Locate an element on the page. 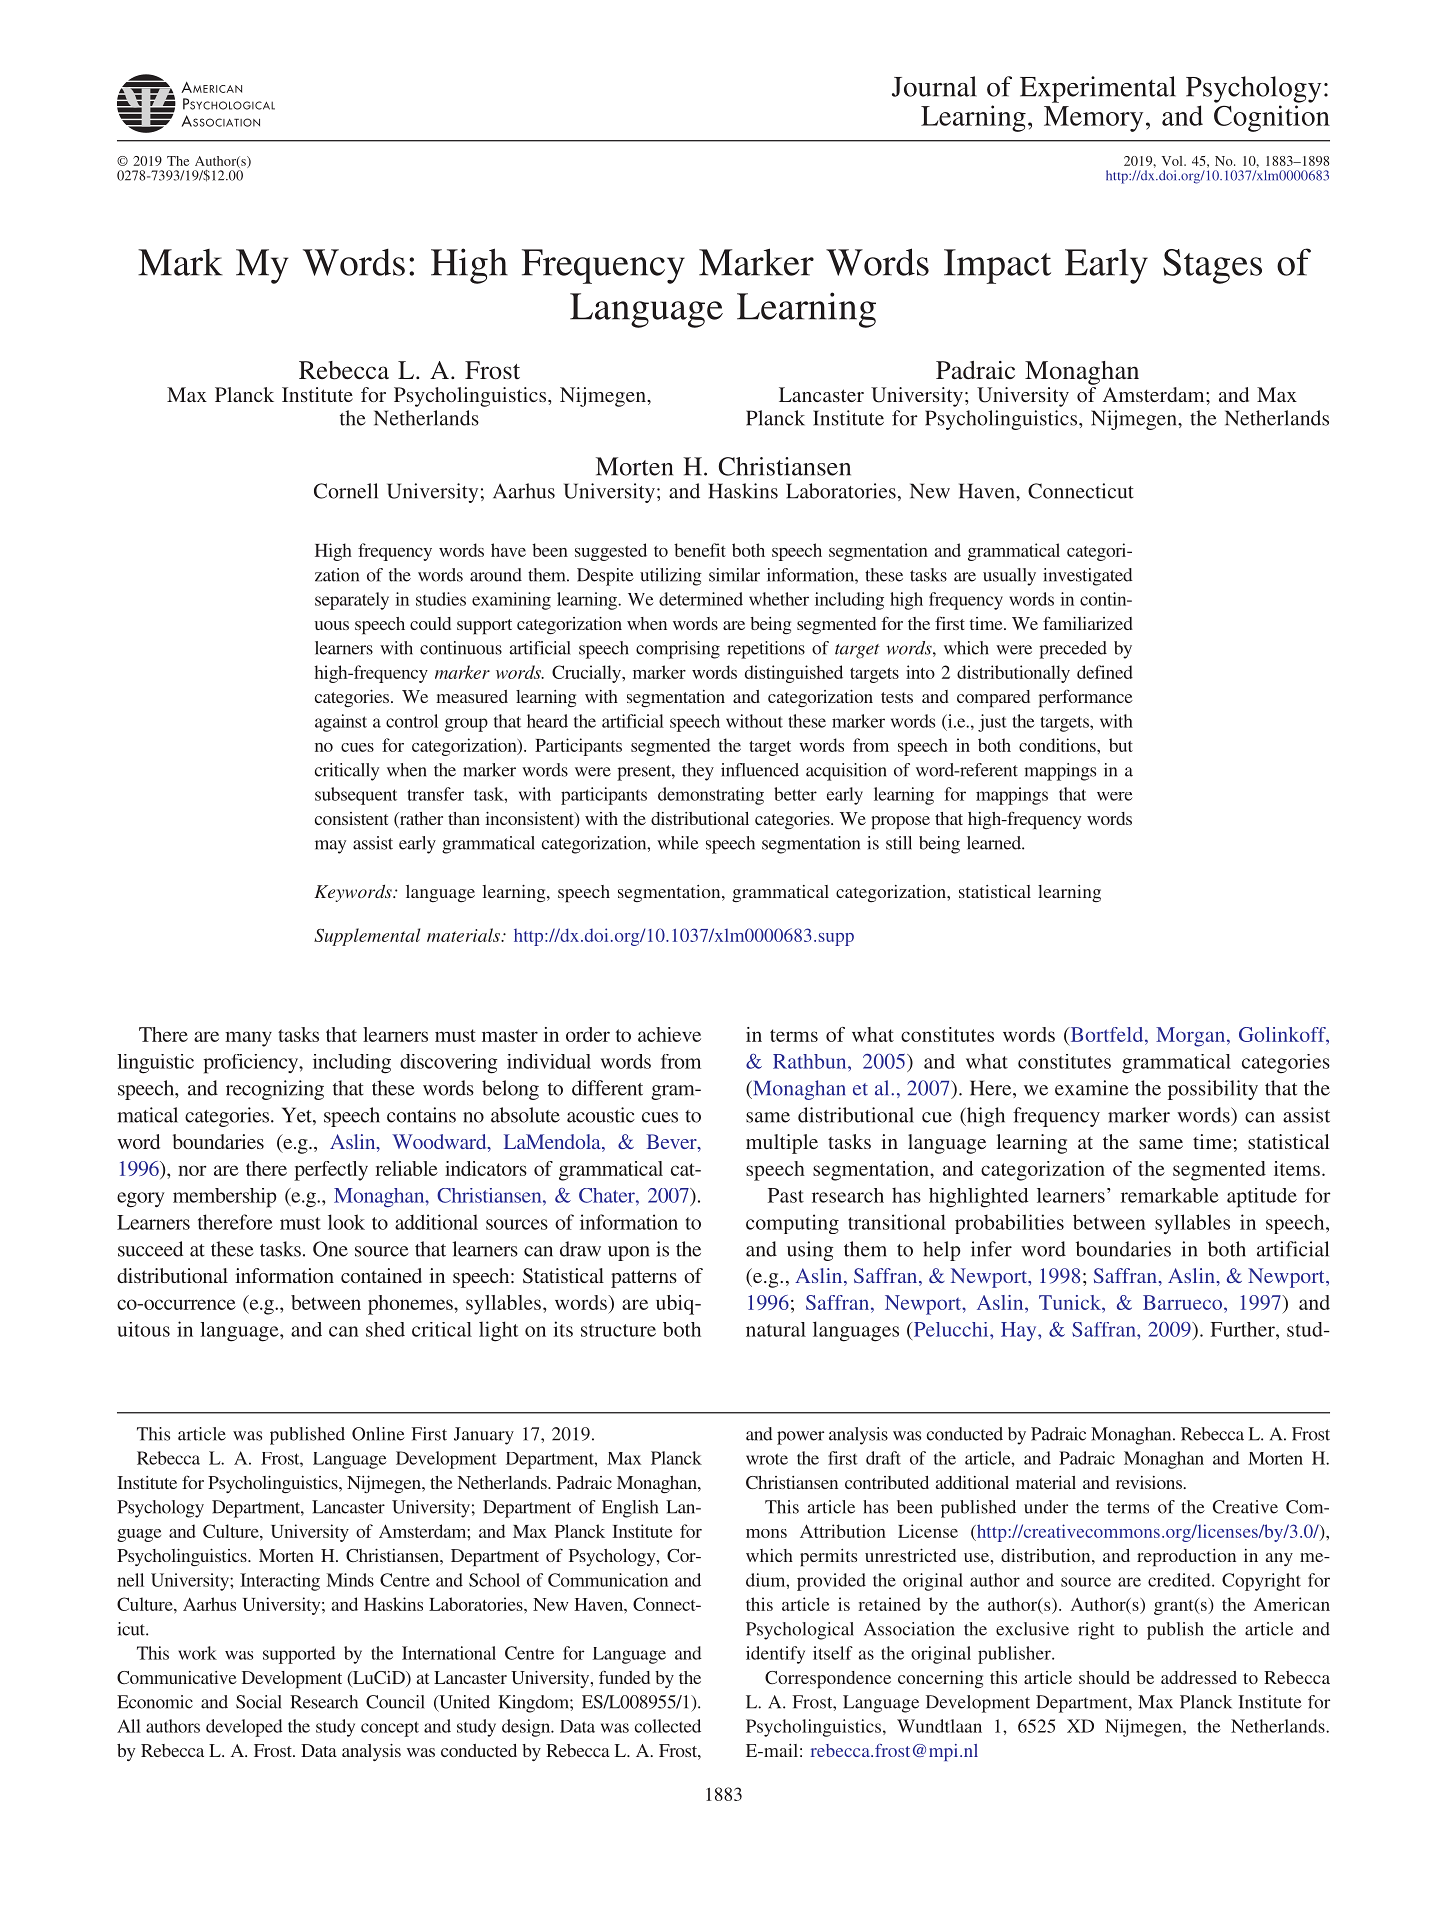  Journal is located at coordinates (934, 86).
